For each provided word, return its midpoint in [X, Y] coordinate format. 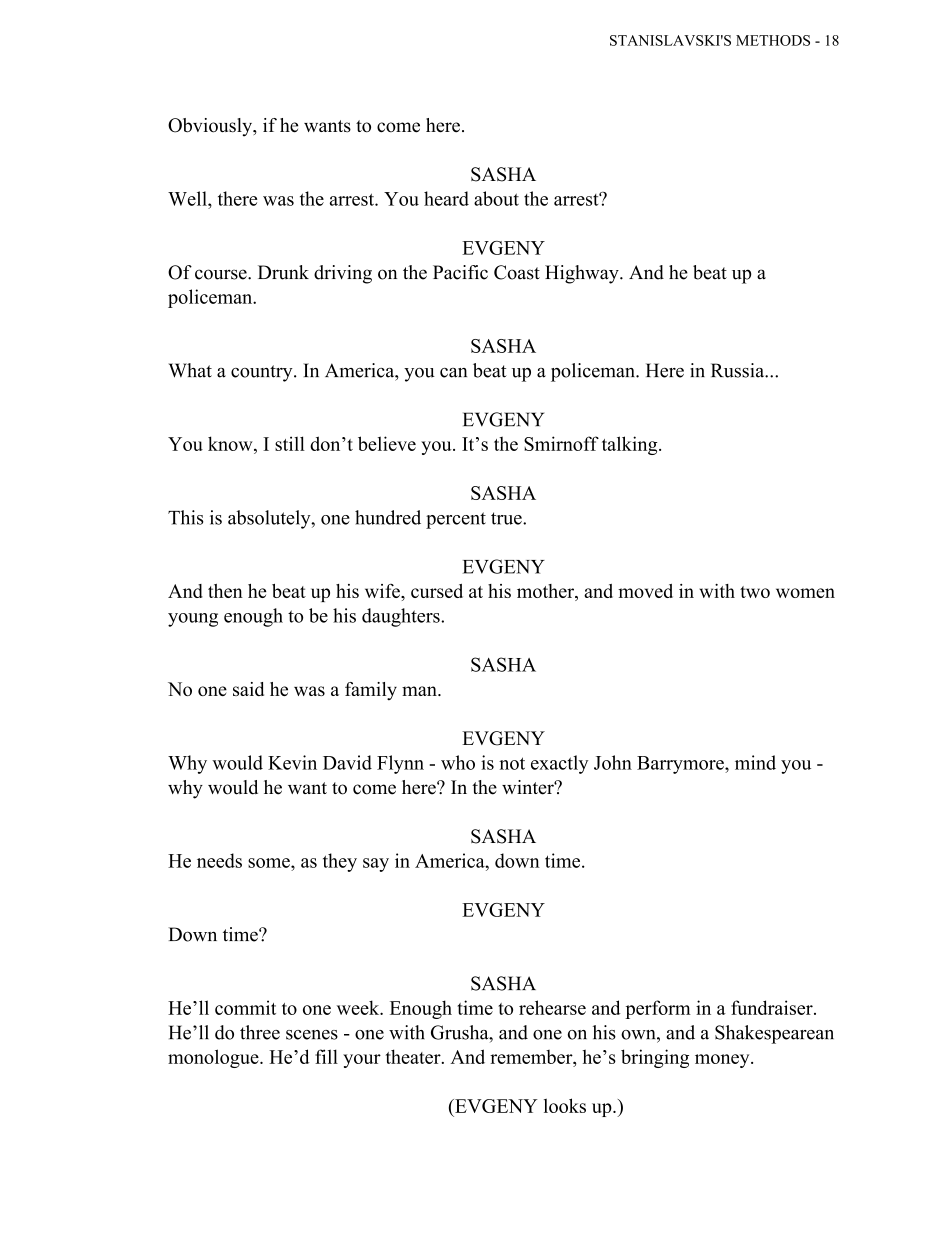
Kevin [292, 762]
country [263, 373]
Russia [739, 370]
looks [565, 1105]
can [453, 373]
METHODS [773, 40]
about [496, 198]
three [260, 1032]
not [512, 763]
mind [755, 762]
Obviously [211, 127]
